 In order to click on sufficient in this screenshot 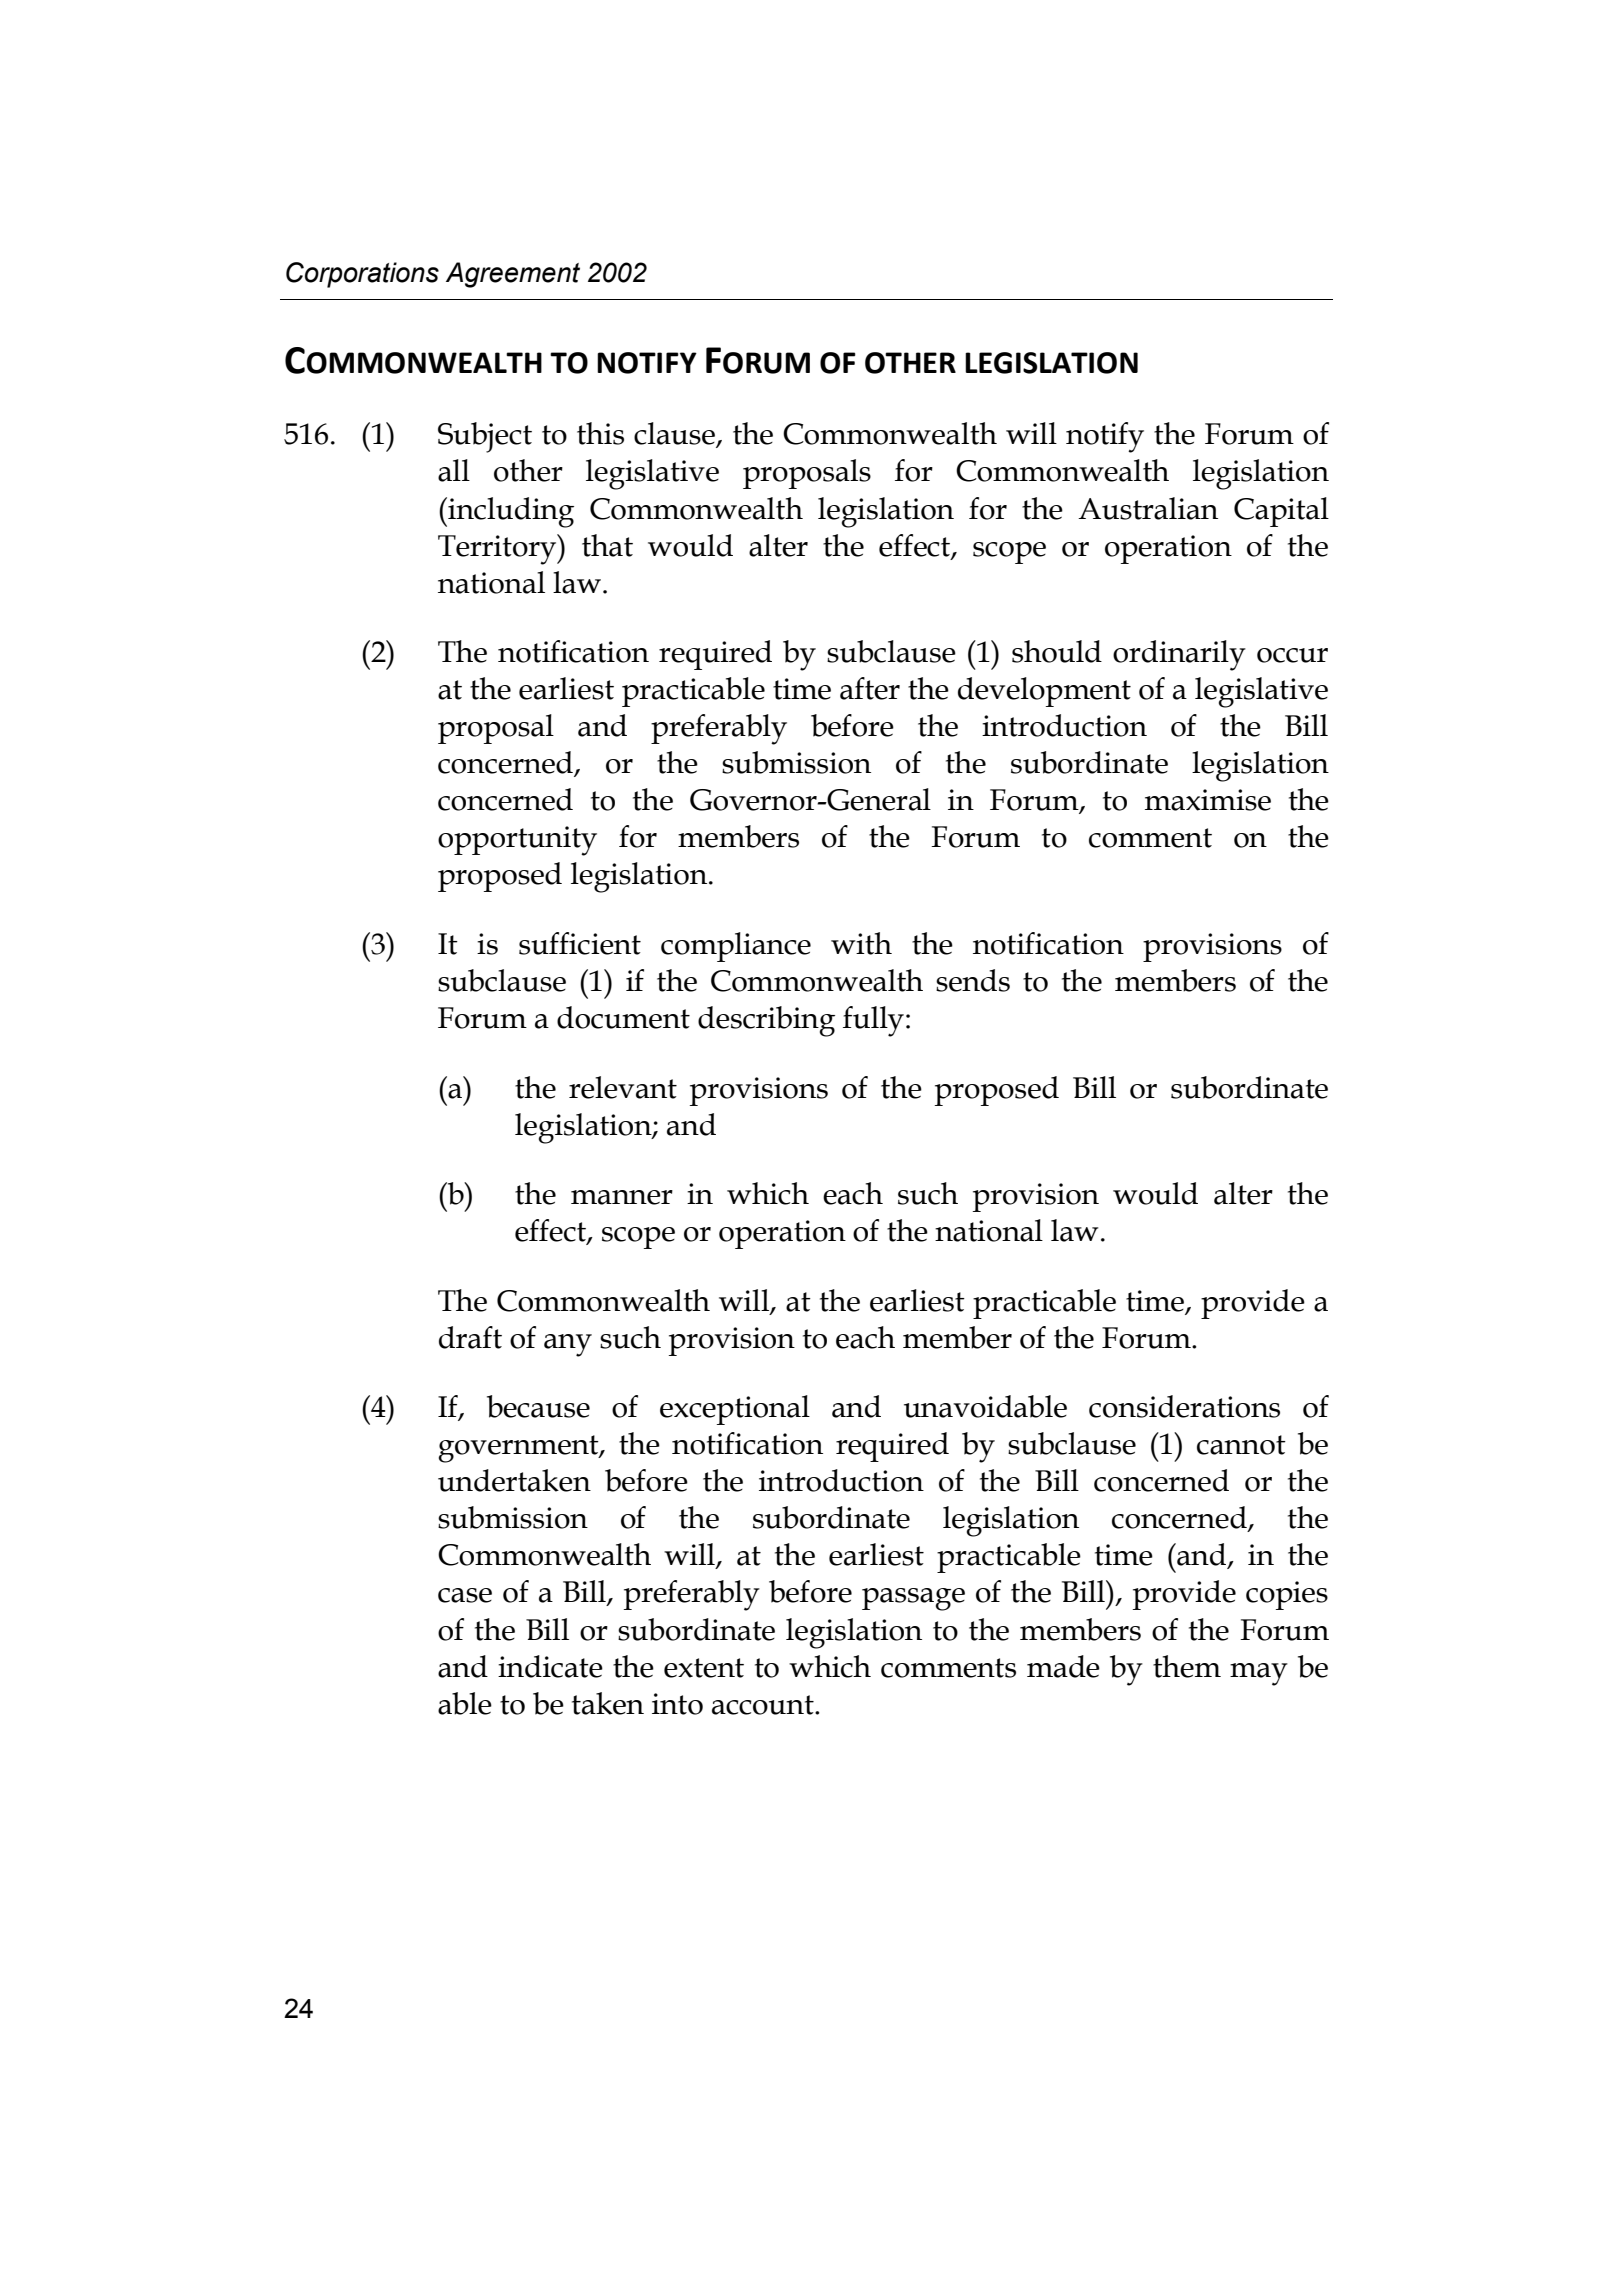, I will do `click(580, 943)`.
